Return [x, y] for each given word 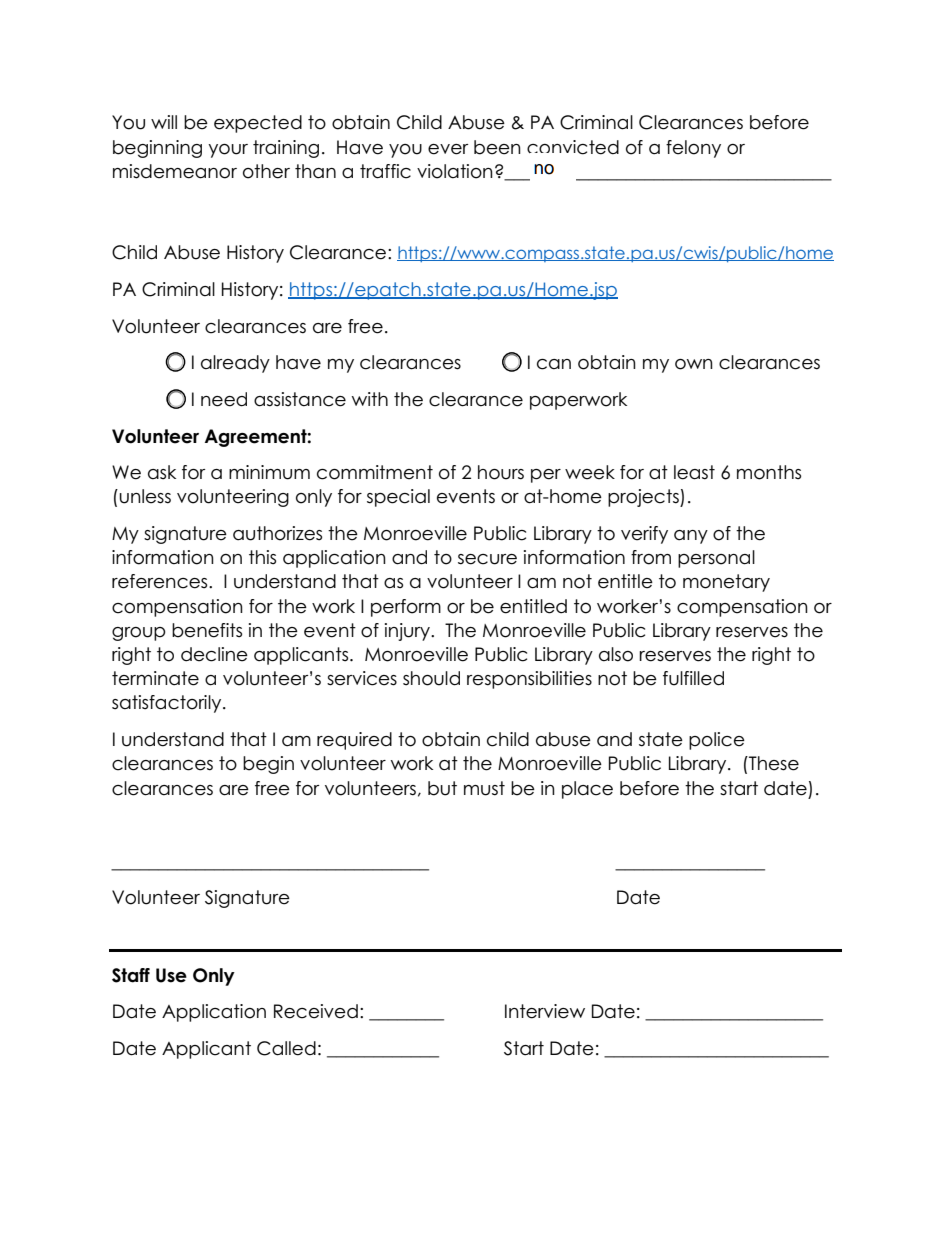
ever [448, 149]
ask [162, 472]
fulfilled [693, 678]
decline [214, 654]
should [431, 678]
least [694, 472]
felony [693, 149]
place [587, 790]
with [370, 399]
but [442, 788]
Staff [131, 975]
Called [286, 1048]
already [235, 364]
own [694, 364]
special [398, 498]
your [228, 151]
